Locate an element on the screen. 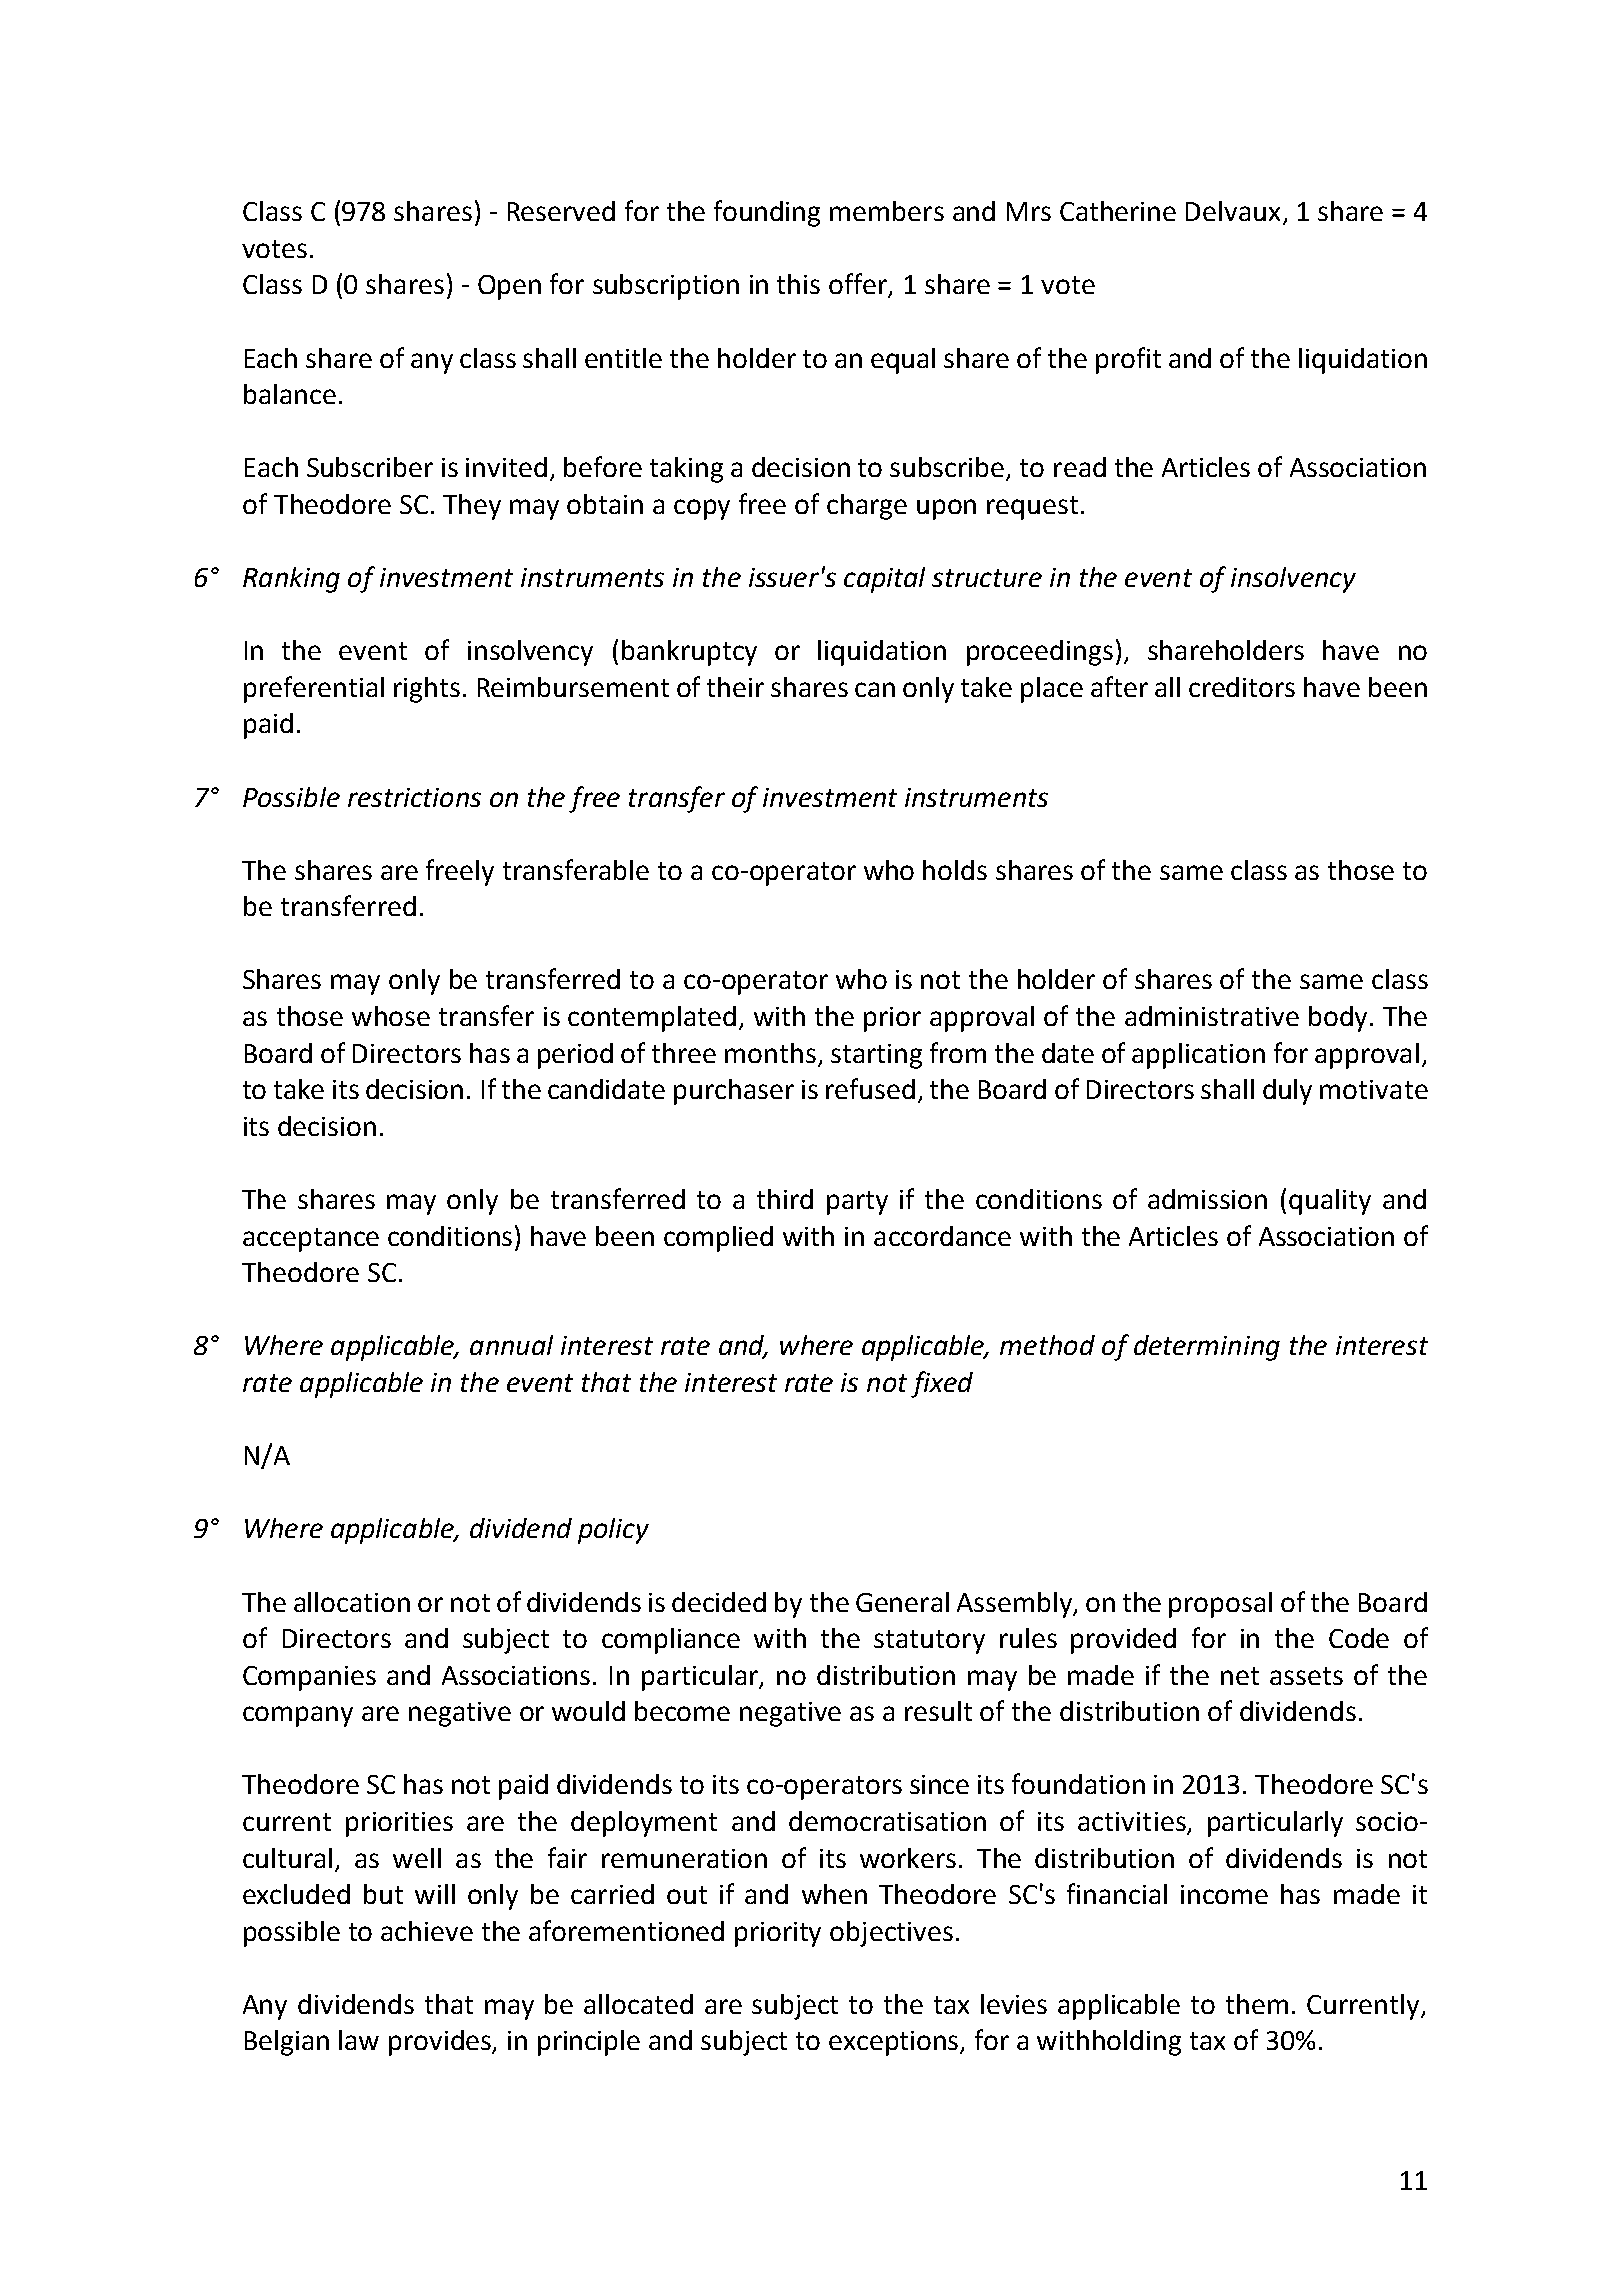  General is located at coordinates (902, 1602).
